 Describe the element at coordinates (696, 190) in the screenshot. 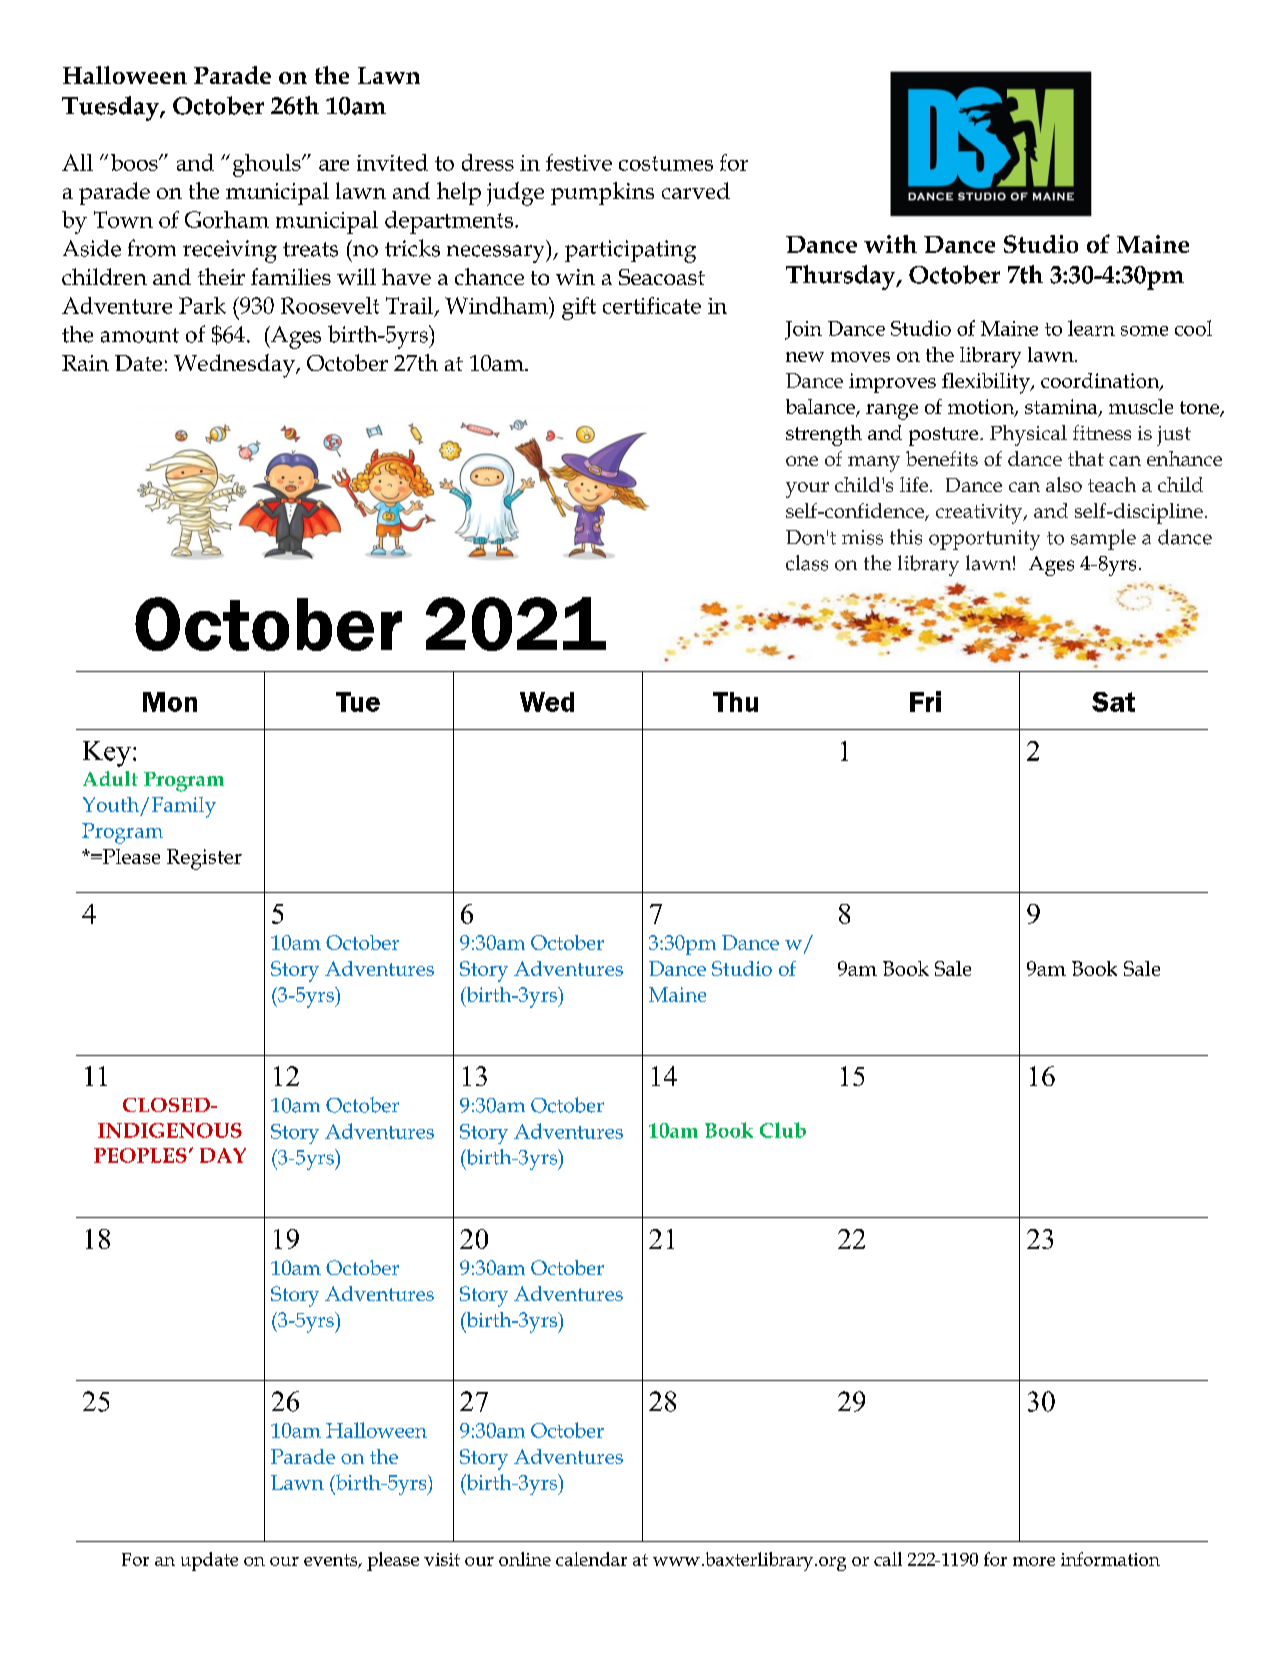

I see `carved` at that location.
